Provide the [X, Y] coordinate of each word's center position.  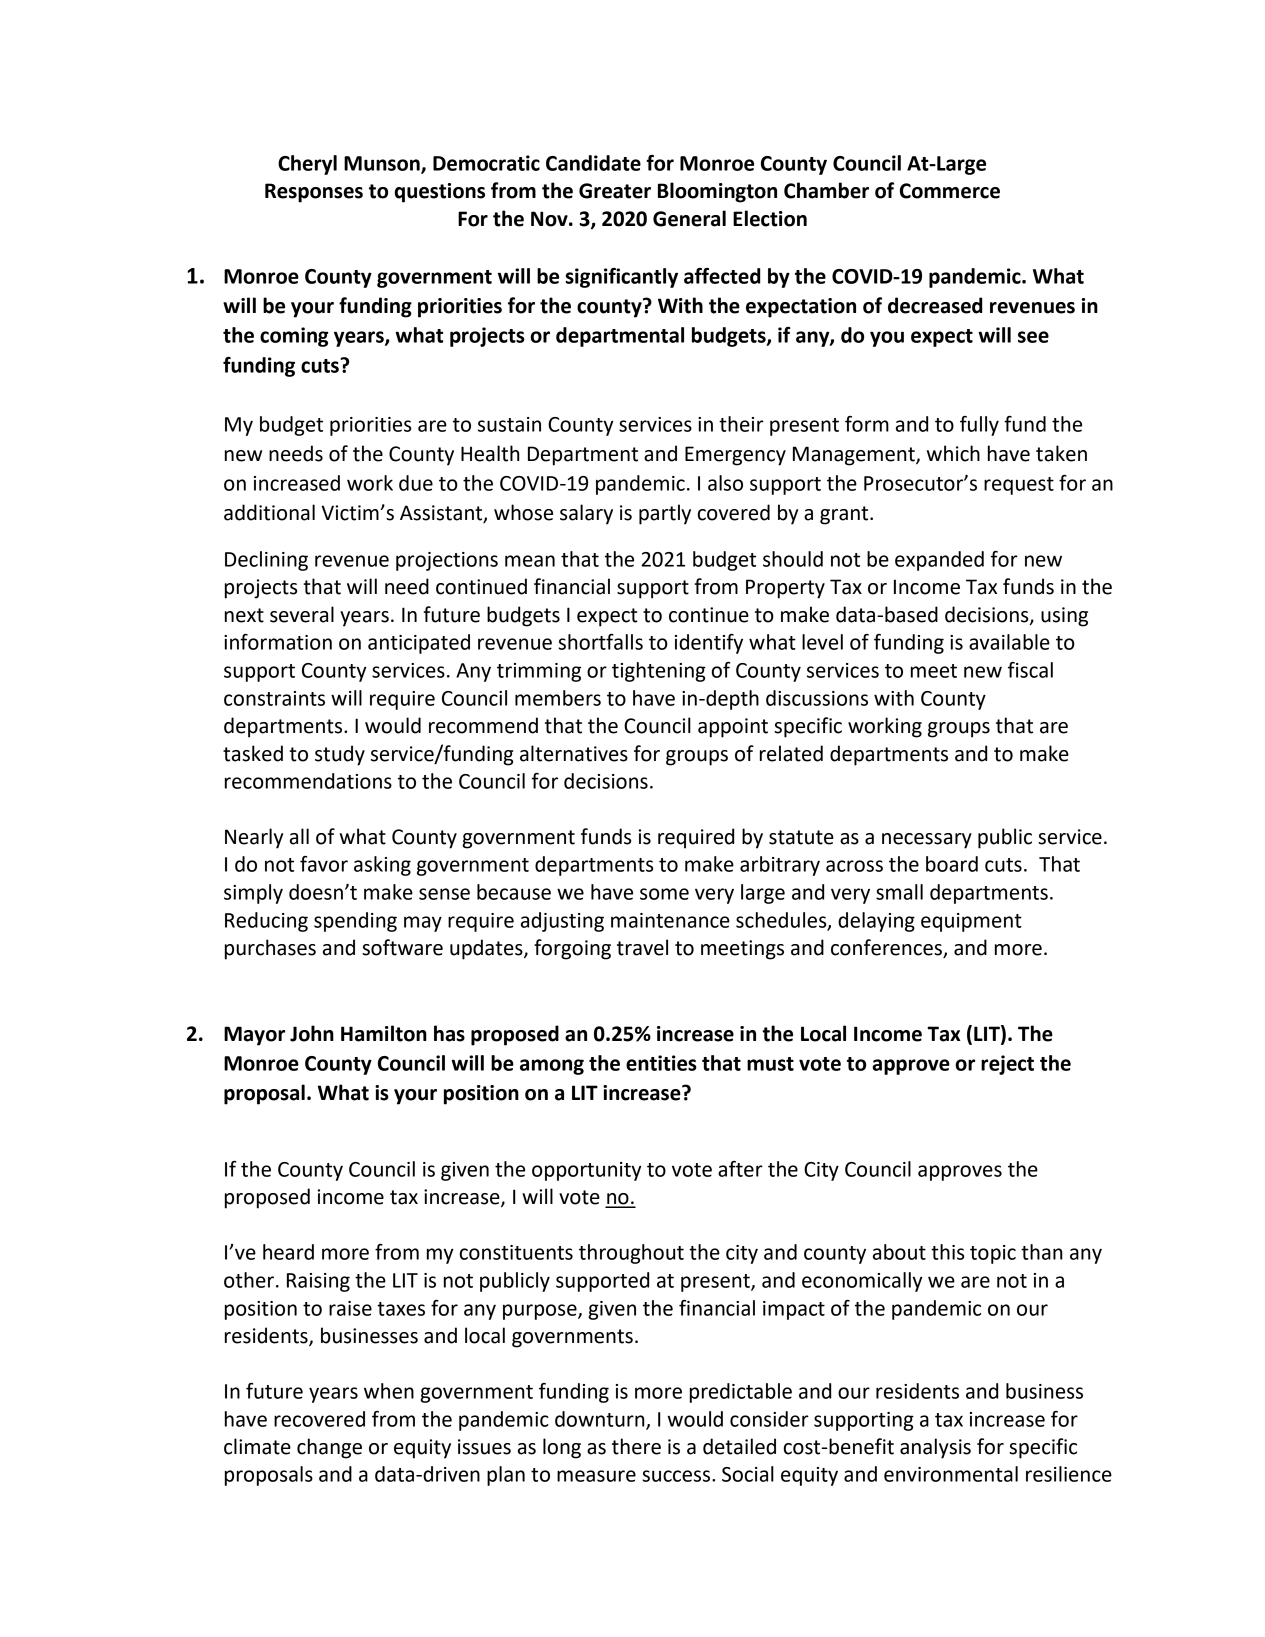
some [664, 894]
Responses [314, 193]
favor [324, 864]
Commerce [950, 191]
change [329, 1448]
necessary [927, 841]
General [689, 218]
